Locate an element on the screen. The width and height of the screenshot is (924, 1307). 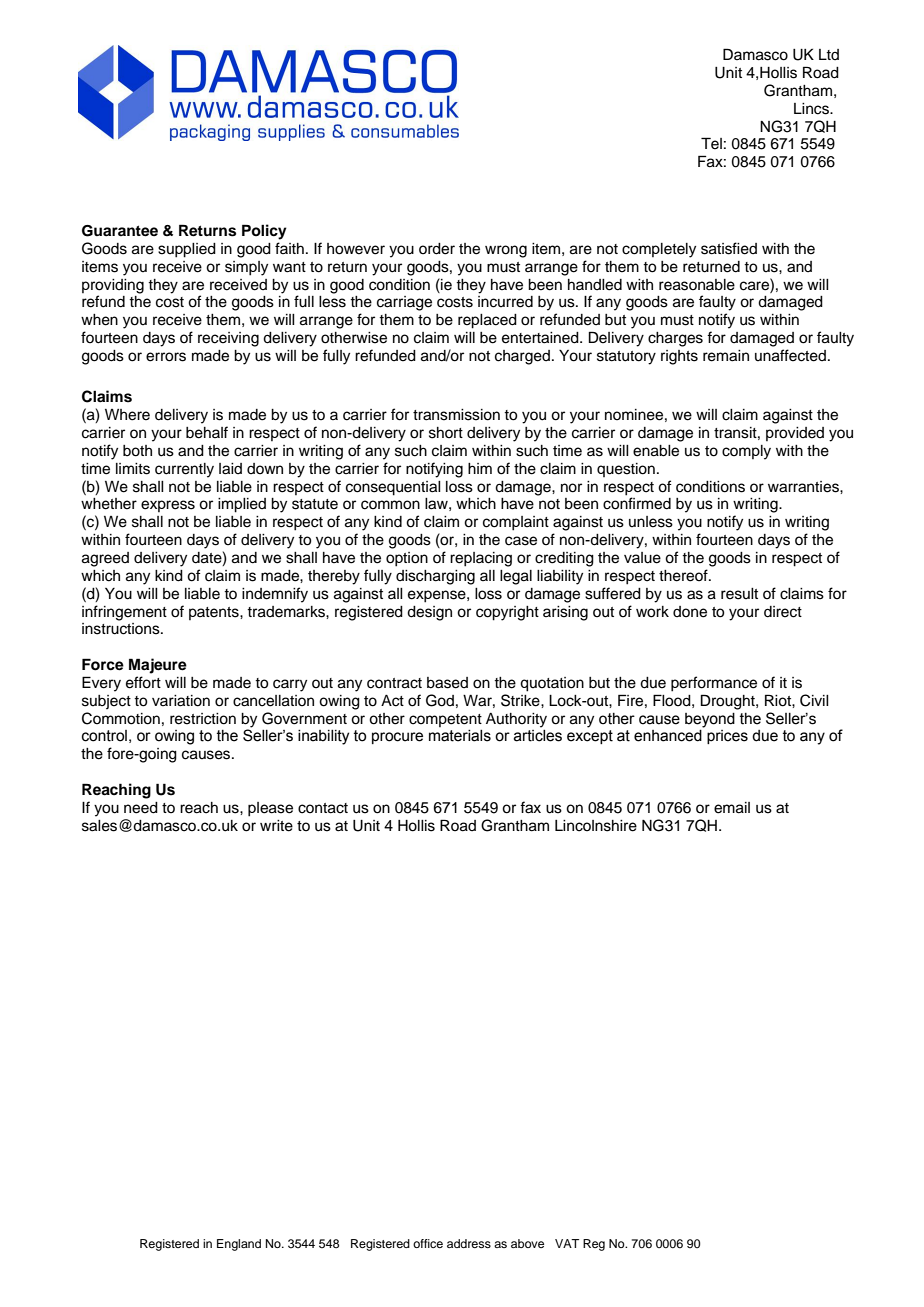
Guarantee is located at coordinates (120, 231).
